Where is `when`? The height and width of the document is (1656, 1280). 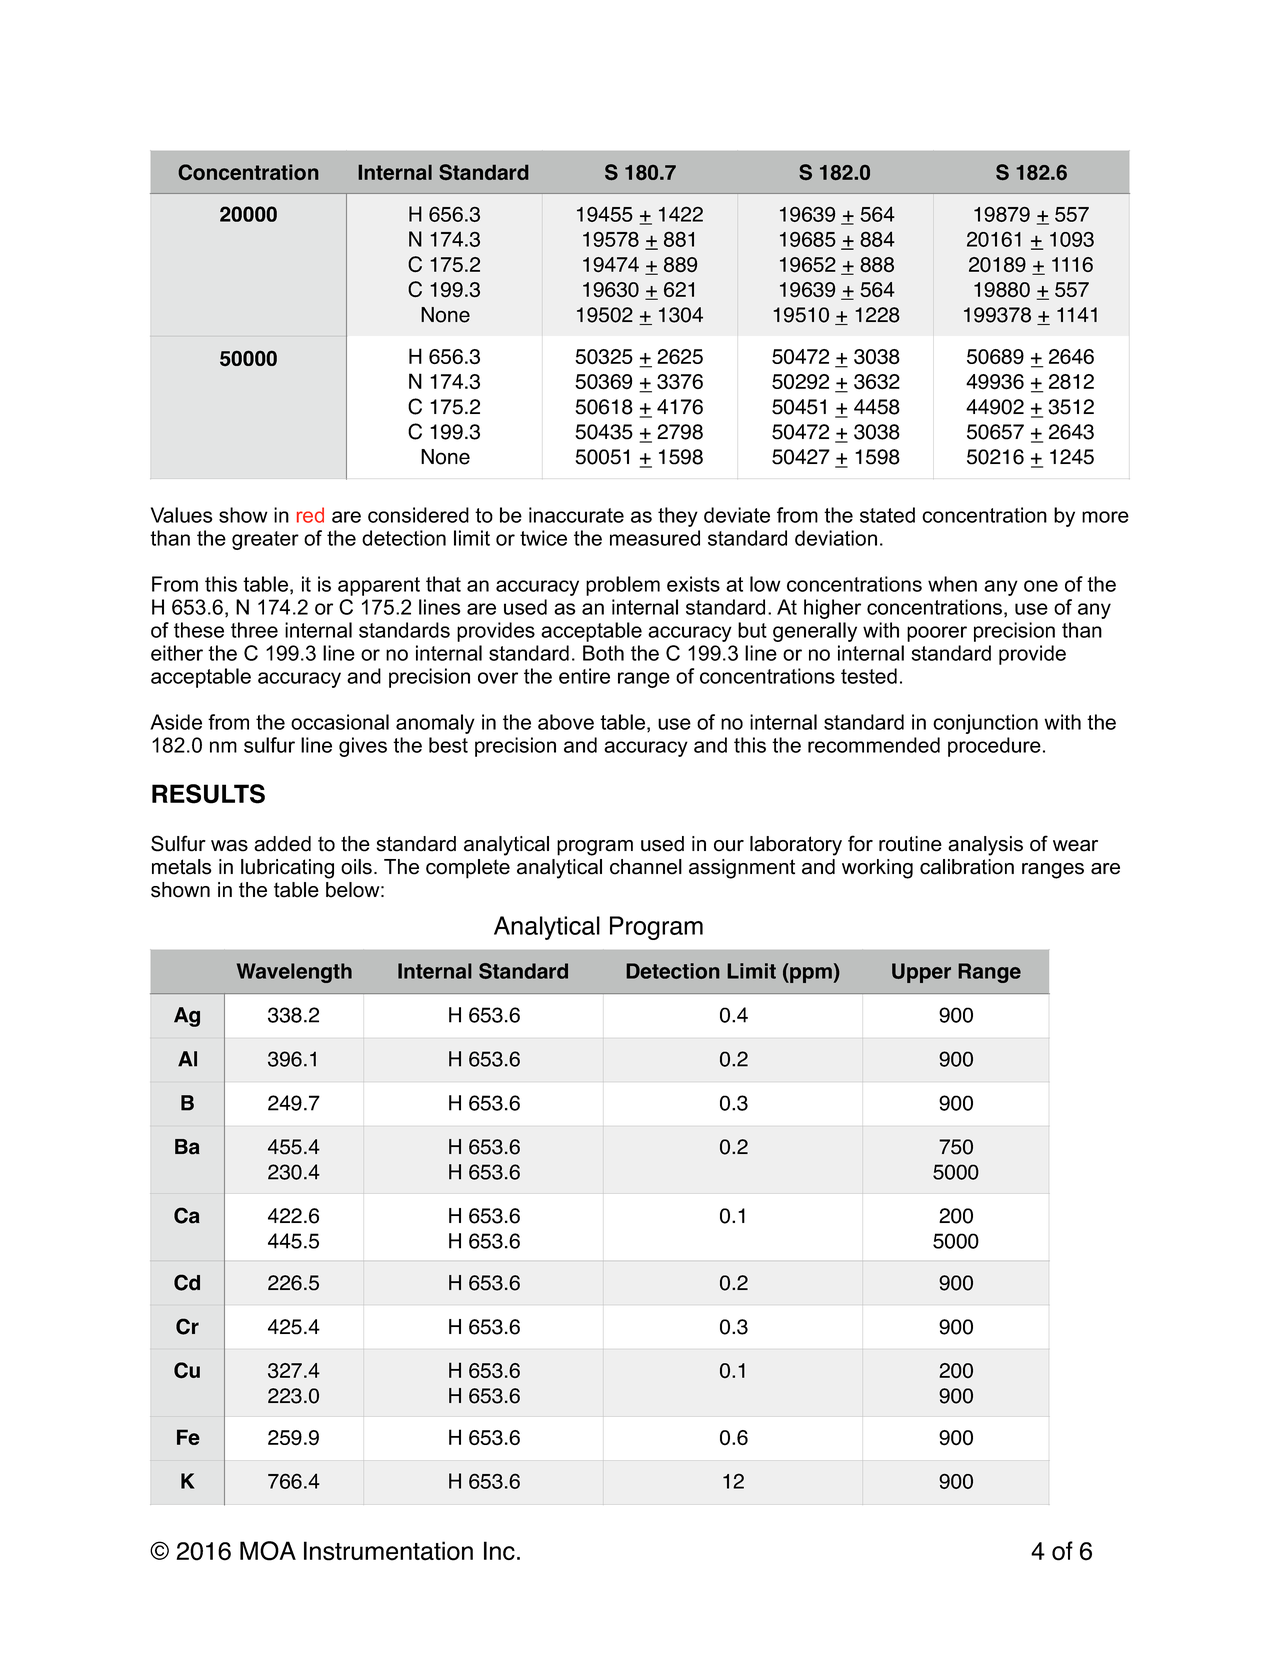
when is located at coordinates (952, 584).
